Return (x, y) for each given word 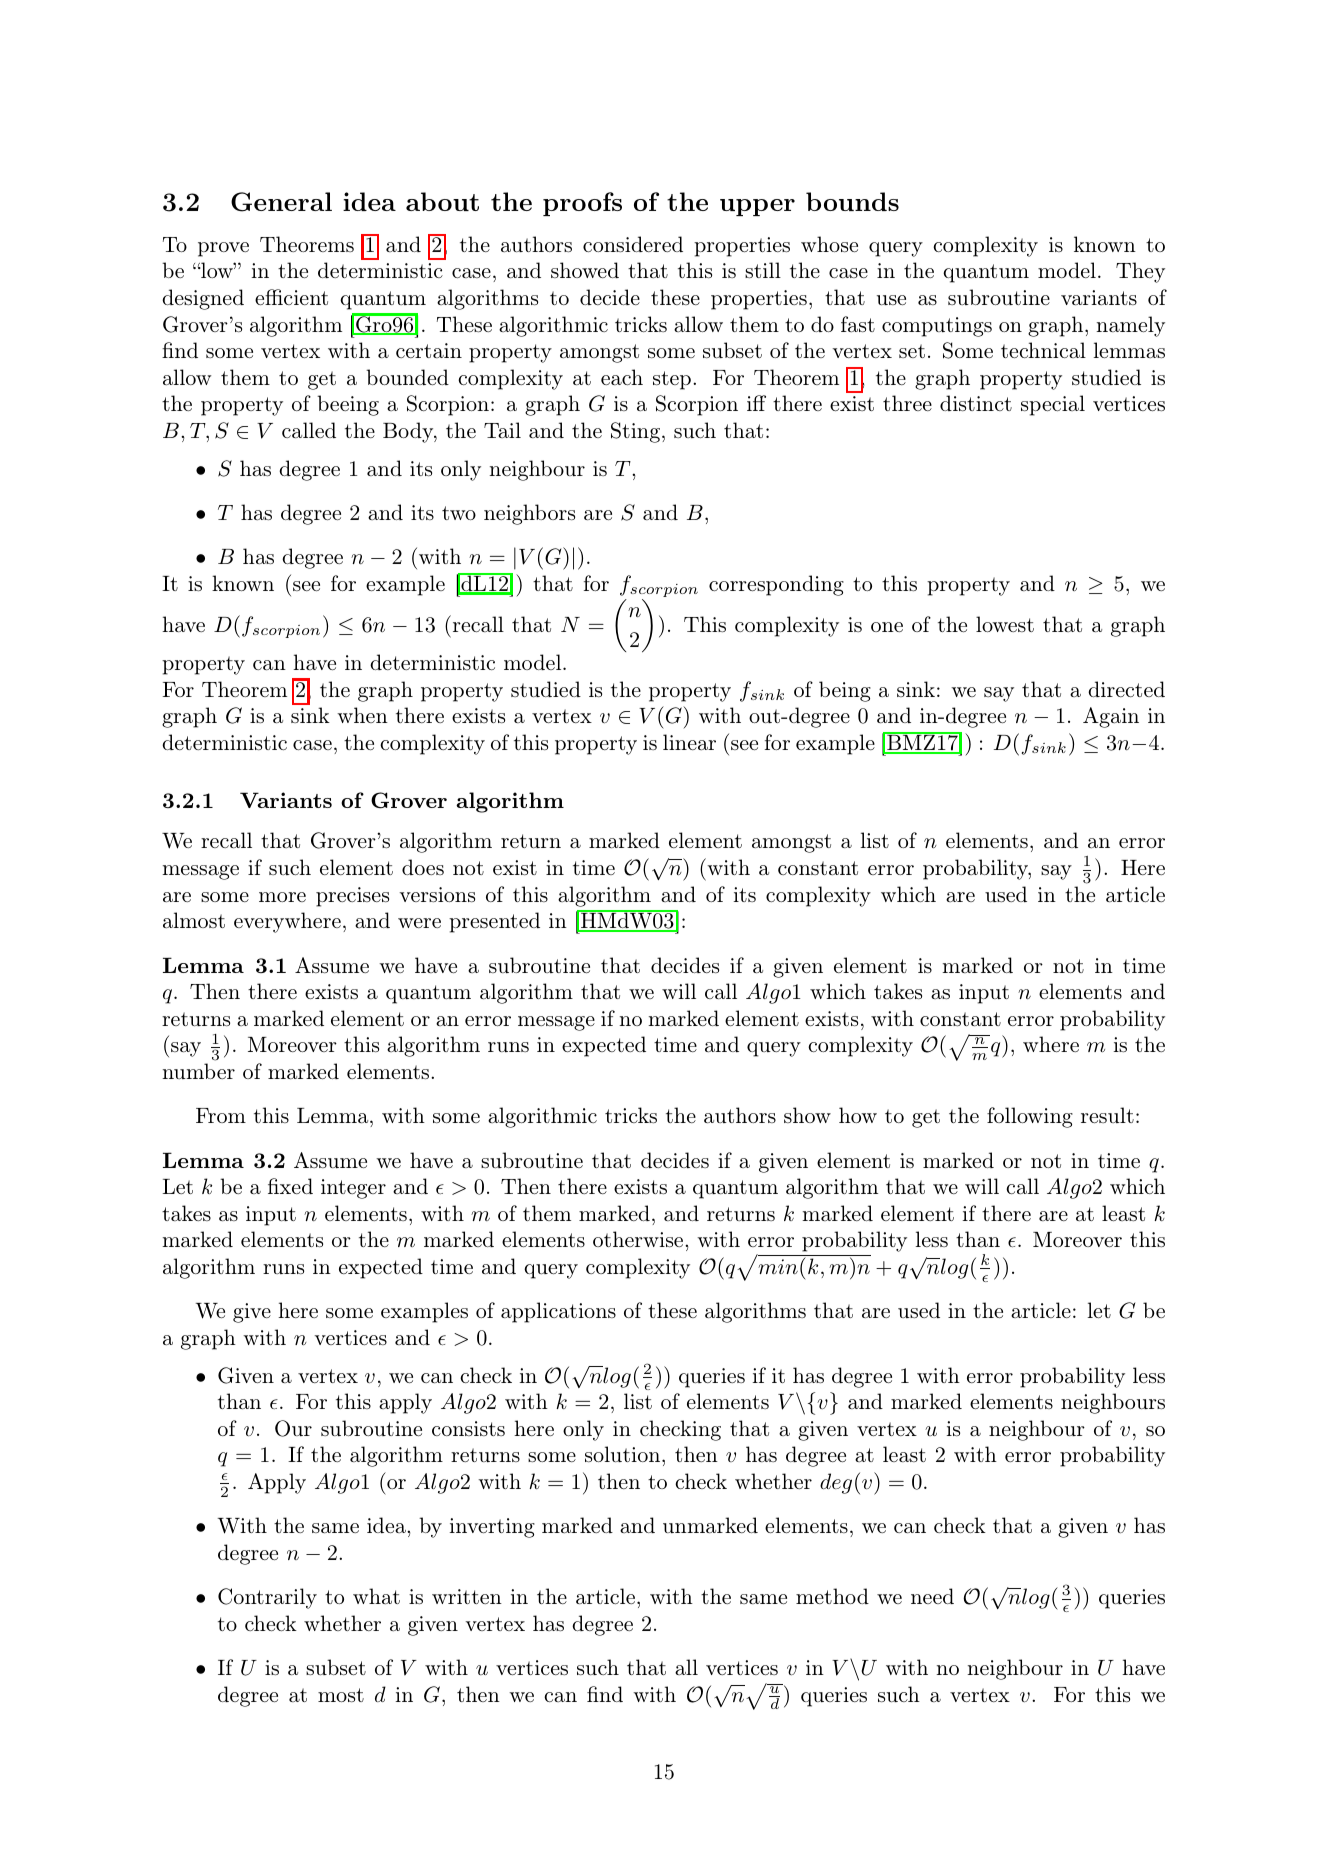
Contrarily (267, 1598)
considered (633, 244)
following (1030, 1117)
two (459, 513)
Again (1111, 717)
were (419, 923)
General (281, 202)
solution (622, 1454)
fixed (290, 1186)
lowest (1005, 624)
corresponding (776, 585)
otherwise (638, 1239)
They (1140, 272)
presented (494, 922)
